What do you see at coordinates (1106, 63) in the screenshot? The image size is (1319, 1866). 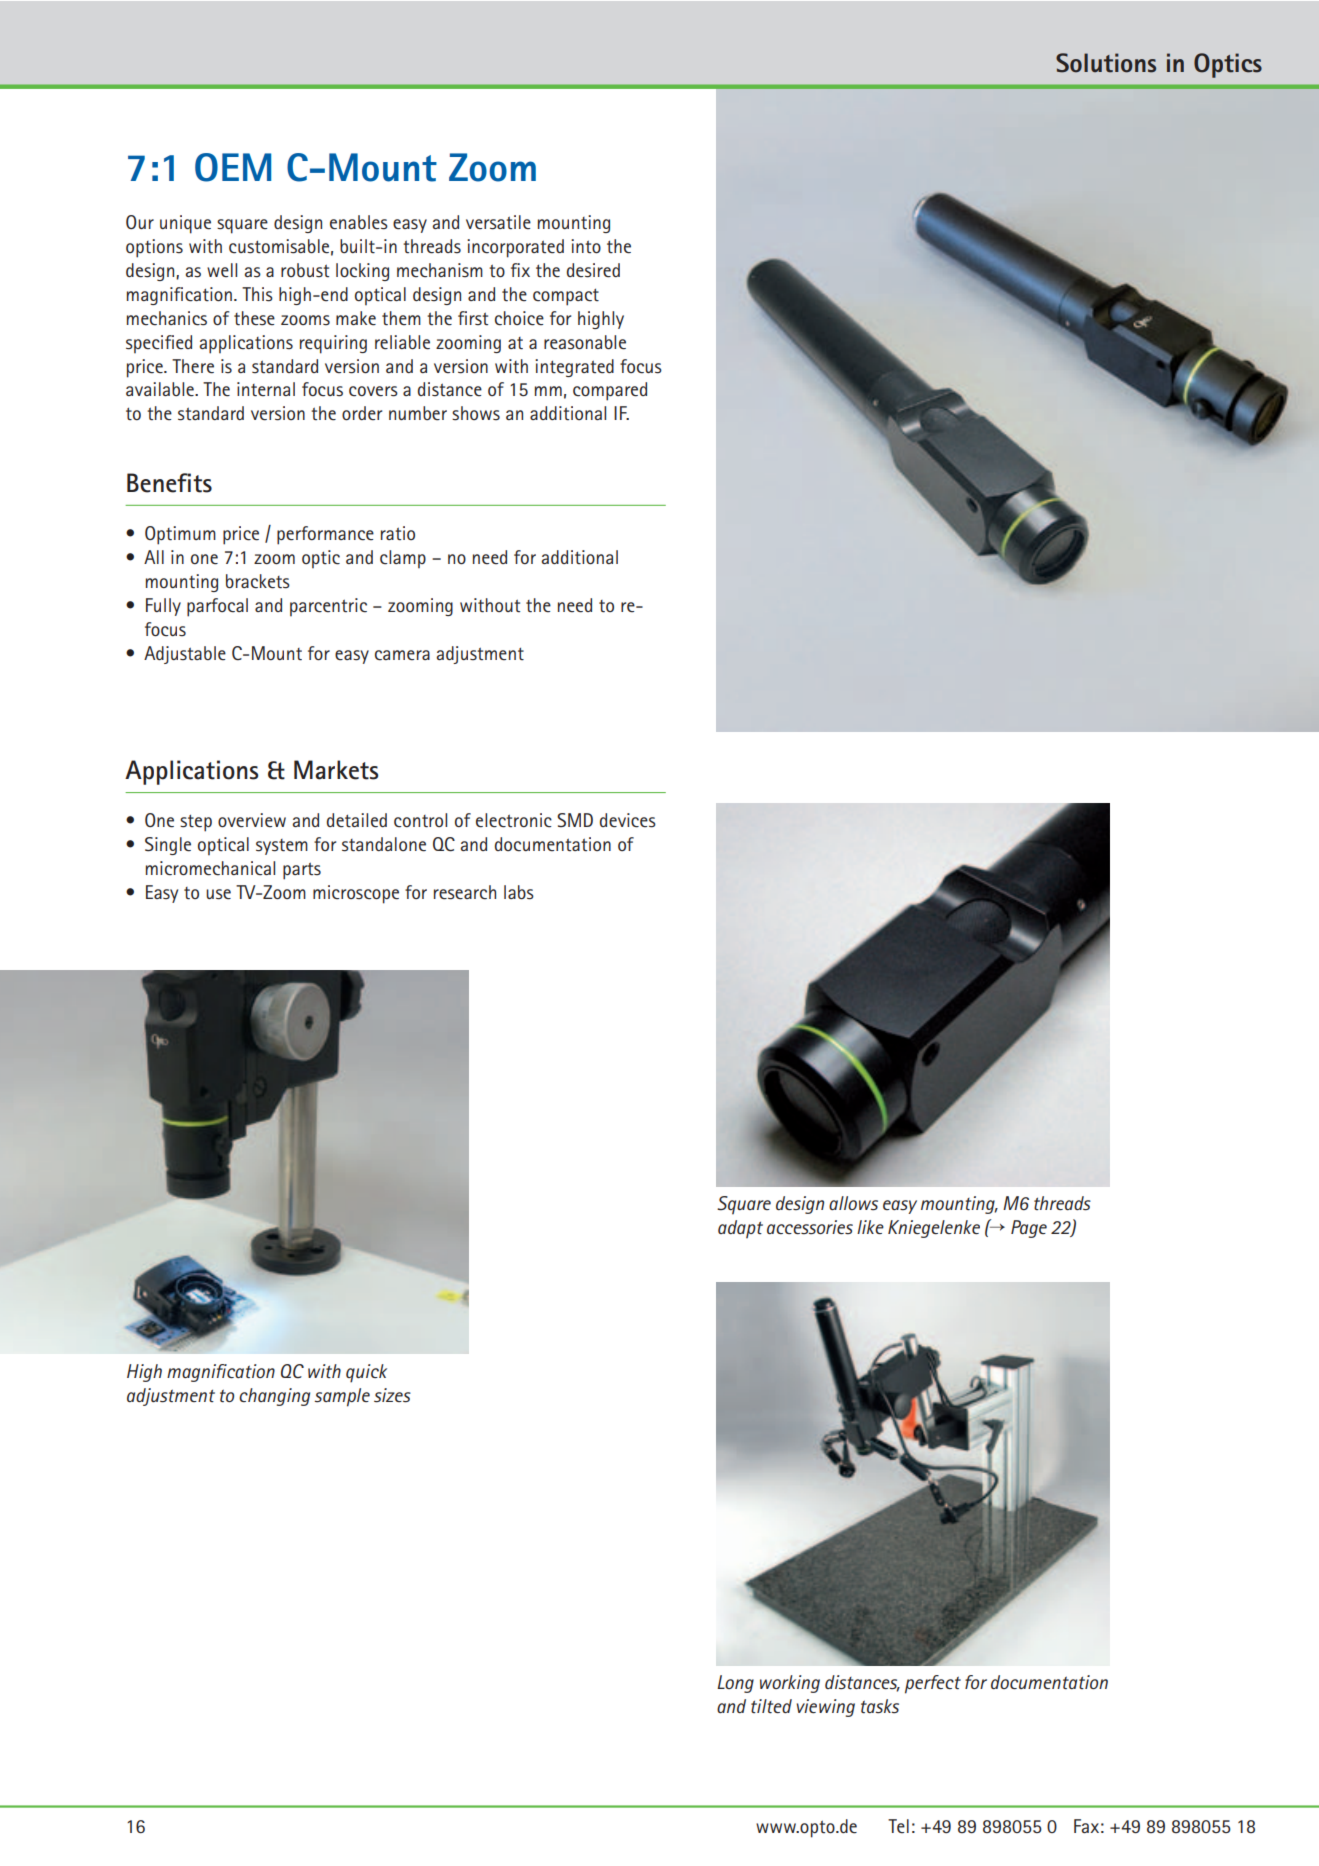 I see `Solutions` at bounding box center [1106, 63].
